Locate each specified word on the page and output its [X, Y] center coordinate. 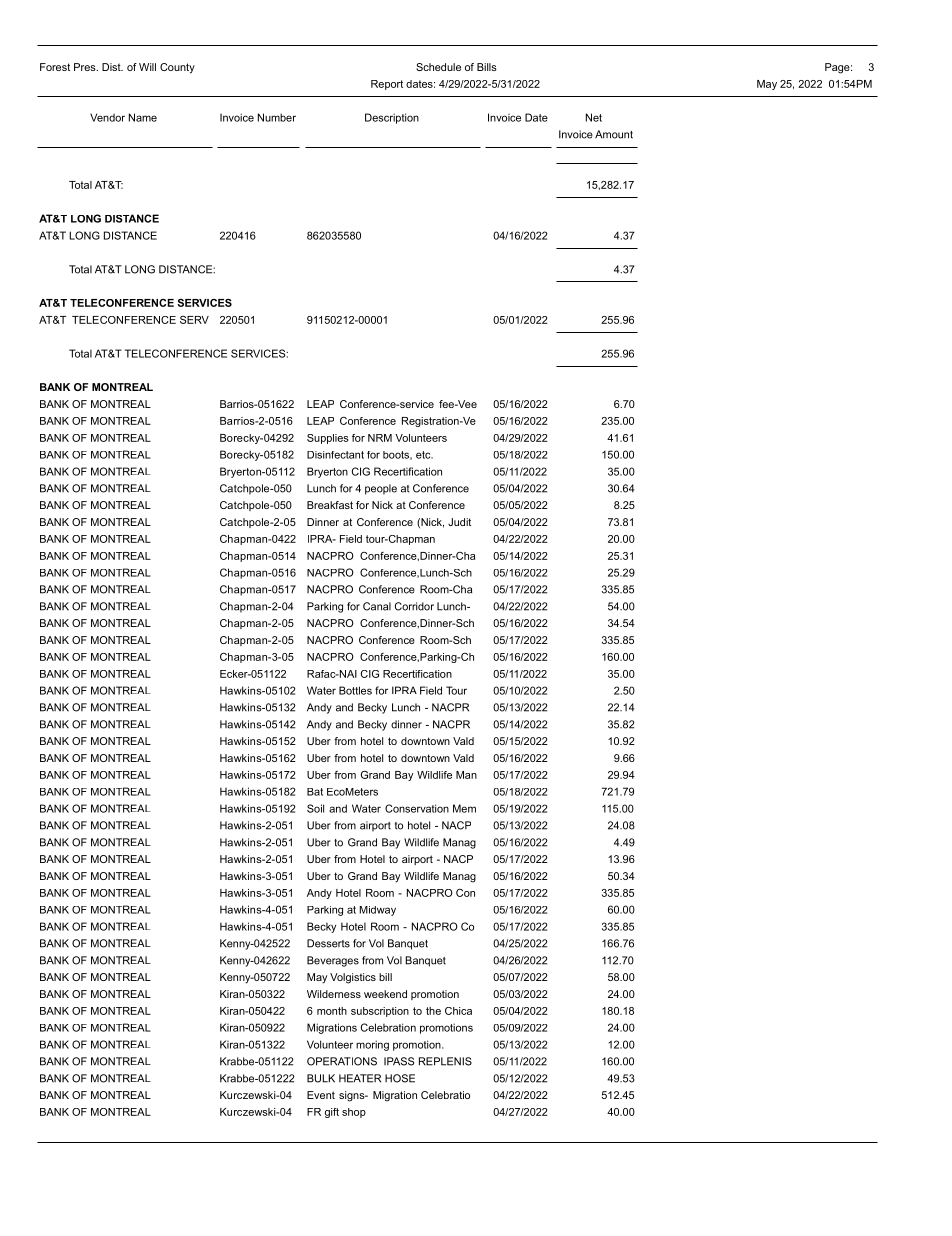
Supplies [328, 439]
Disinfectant [335, 455]
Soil [315, 808]
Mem [464, 808]
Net [594, 117]
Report [387, 85]
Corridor [414, 606]
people [381, 489]
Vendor [107, 117]
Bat [315, 792]
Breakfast [330, 505]
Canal [377, 606]
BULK [321, 1078]
